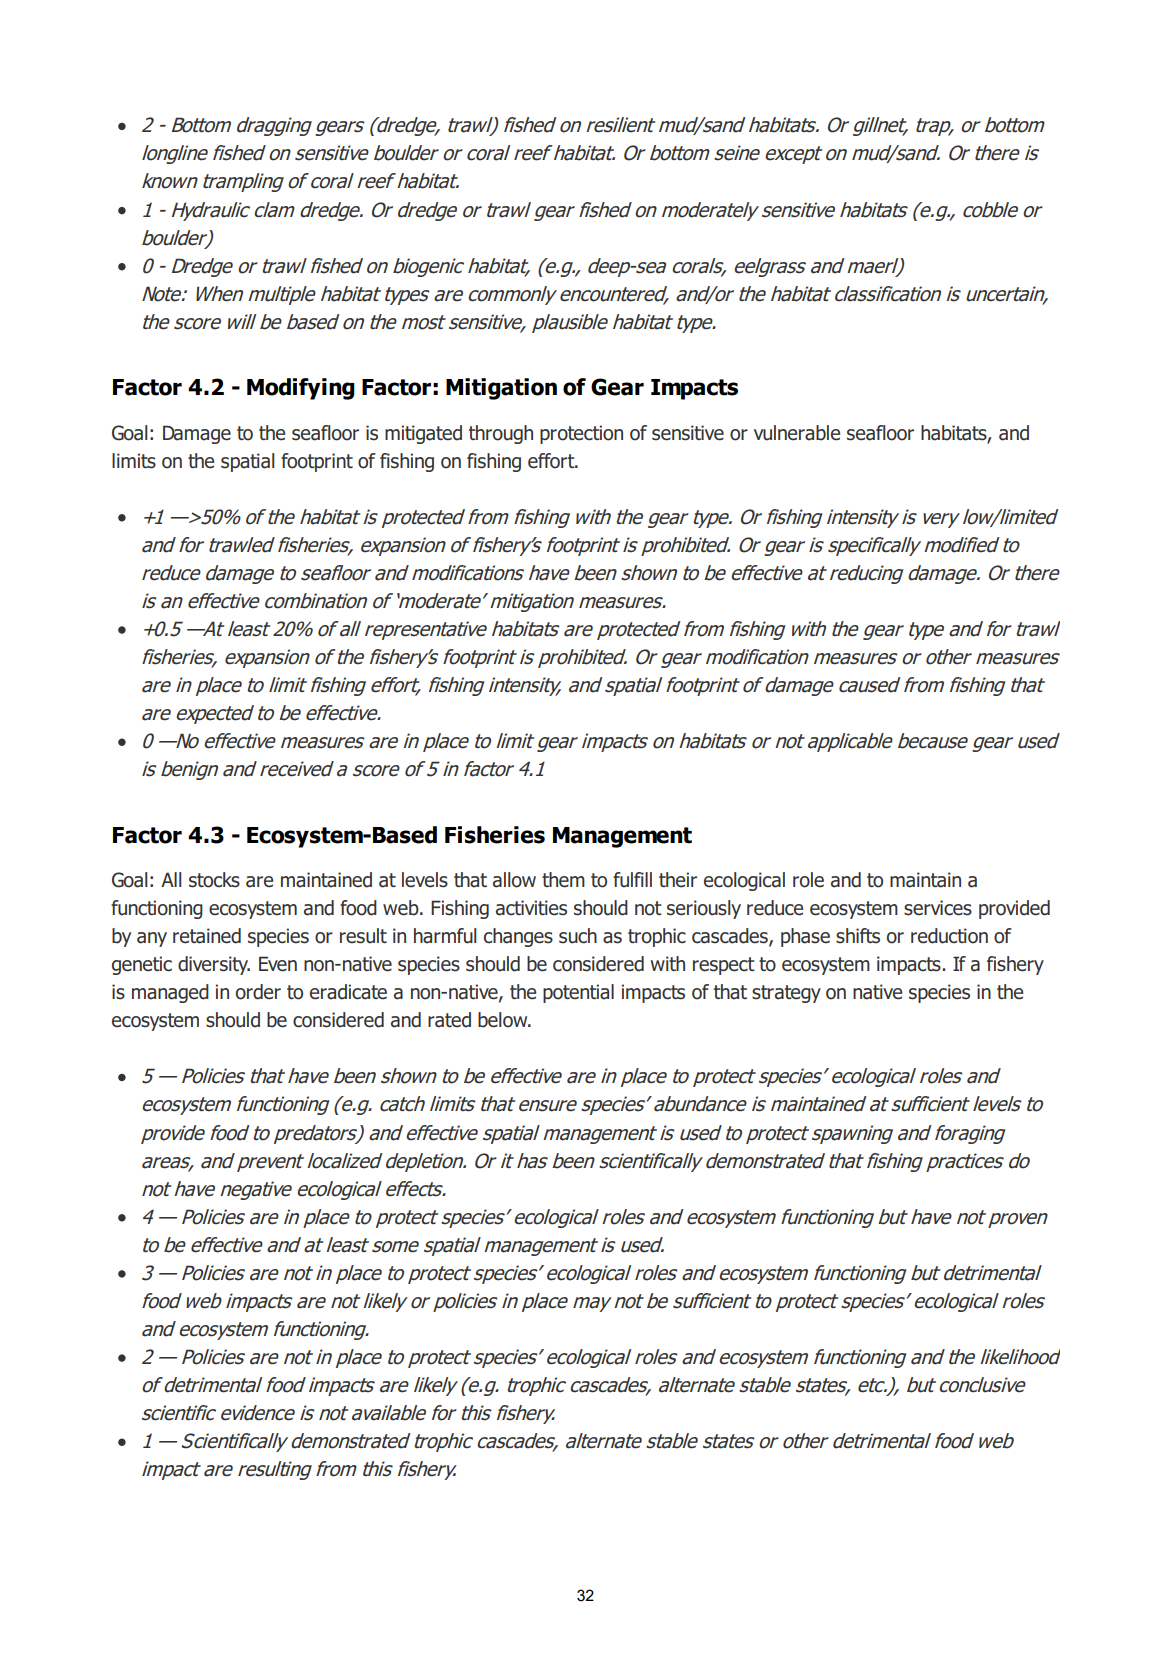 This page has width=1171, height=1658. I want to click on their, so click(678, 880).
